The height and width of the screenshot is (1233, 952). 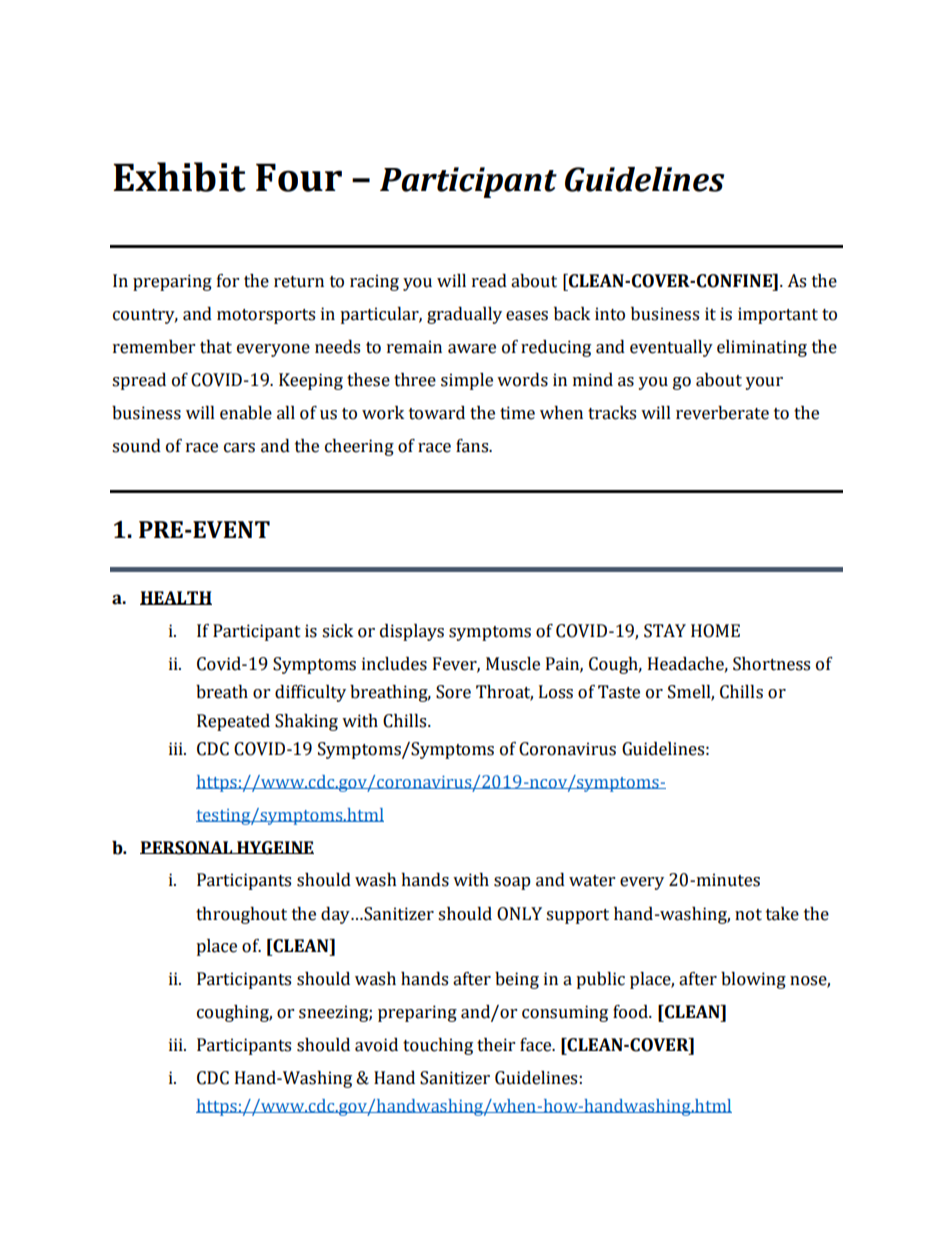 I want to click on food, so click(x=631, y=1012).
